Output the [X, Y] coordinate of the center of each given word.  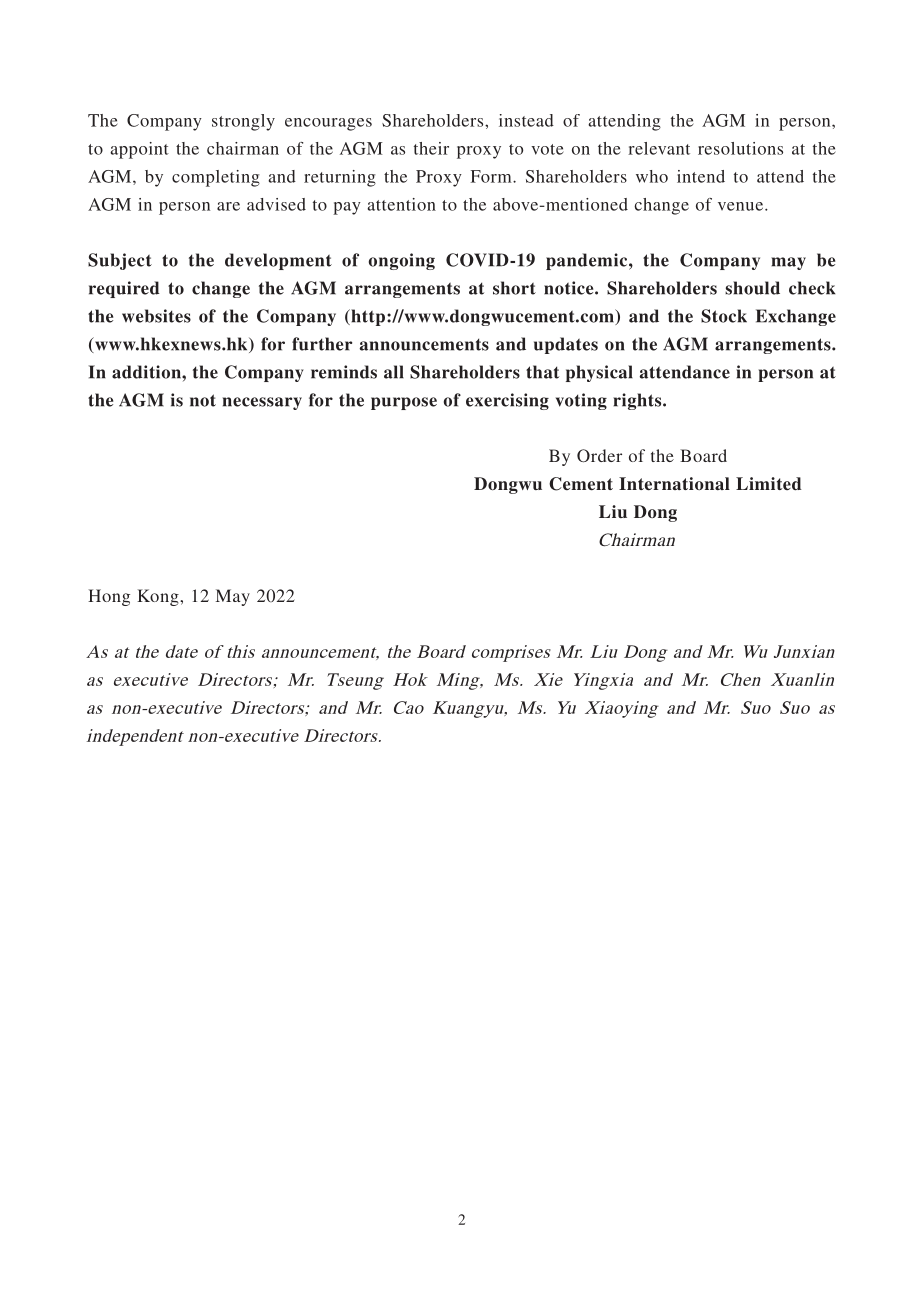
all [394, 372]
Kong [159, 597]
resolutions [740, 148]
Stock [724, 316]
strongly [243, 122]
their [431, 148]
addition [147, 372]
